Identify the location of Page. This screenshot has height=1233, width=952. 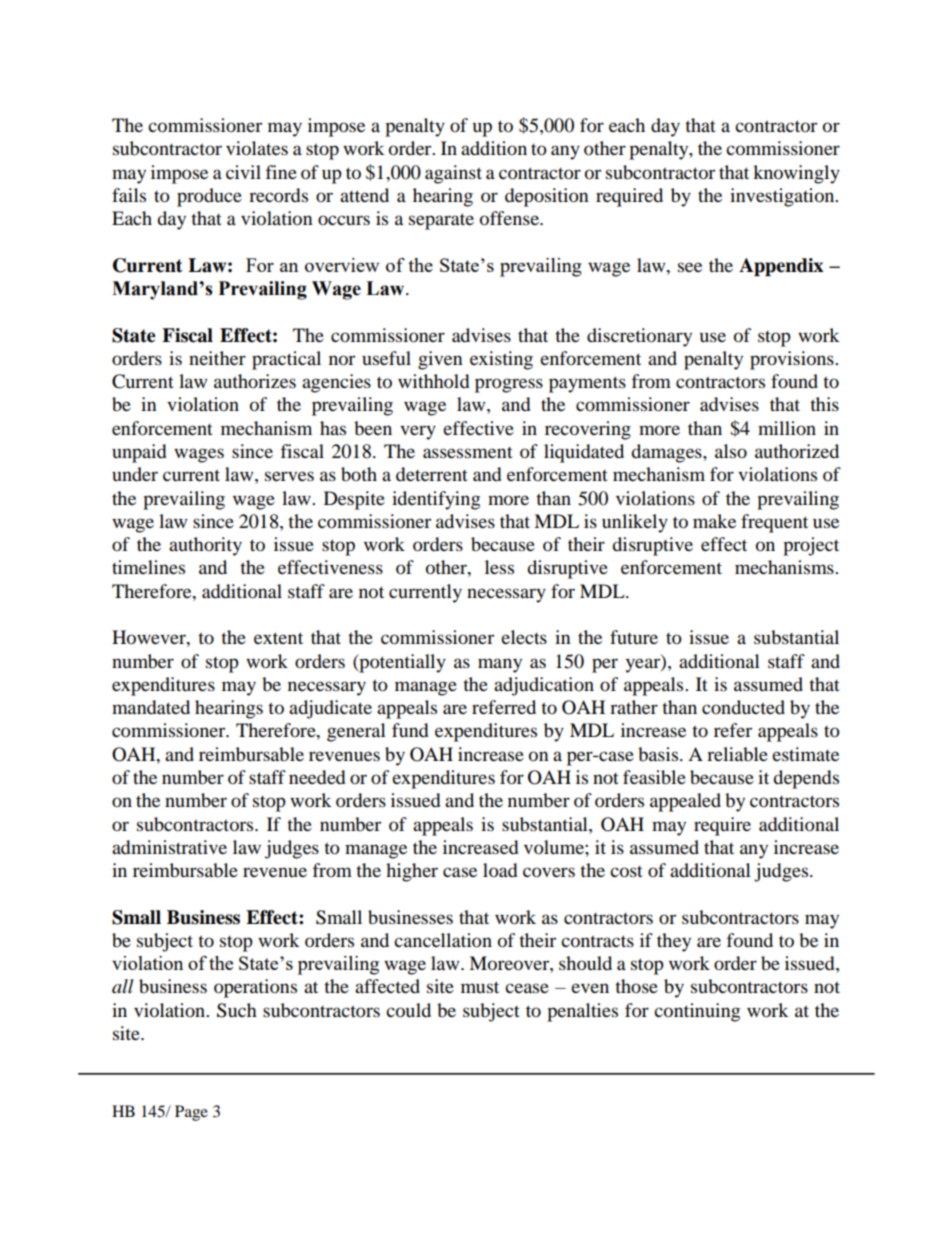
(191, 1113).
